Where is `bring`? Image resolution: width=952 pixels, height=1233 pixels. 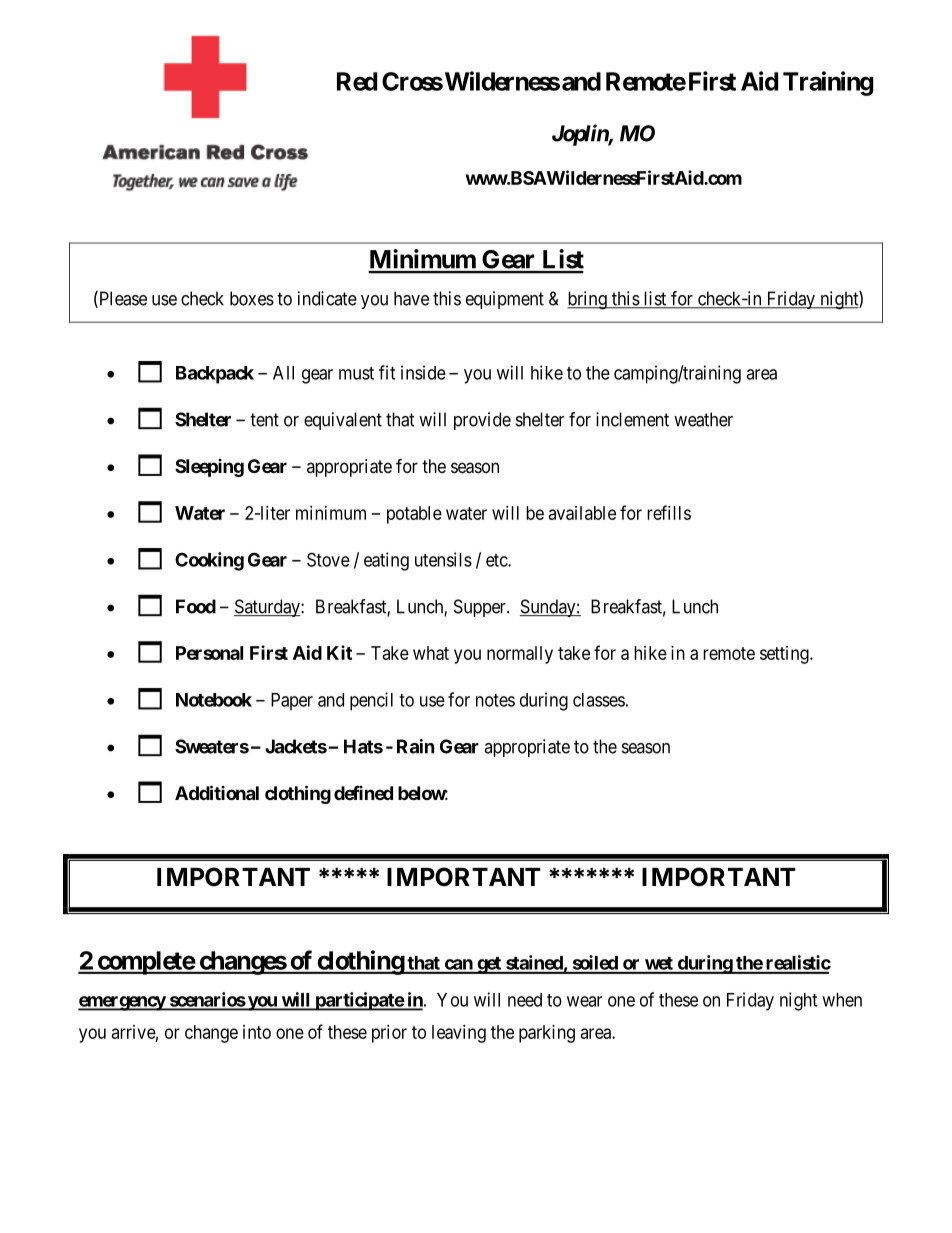 bring is located at coordinates (588, 300).
